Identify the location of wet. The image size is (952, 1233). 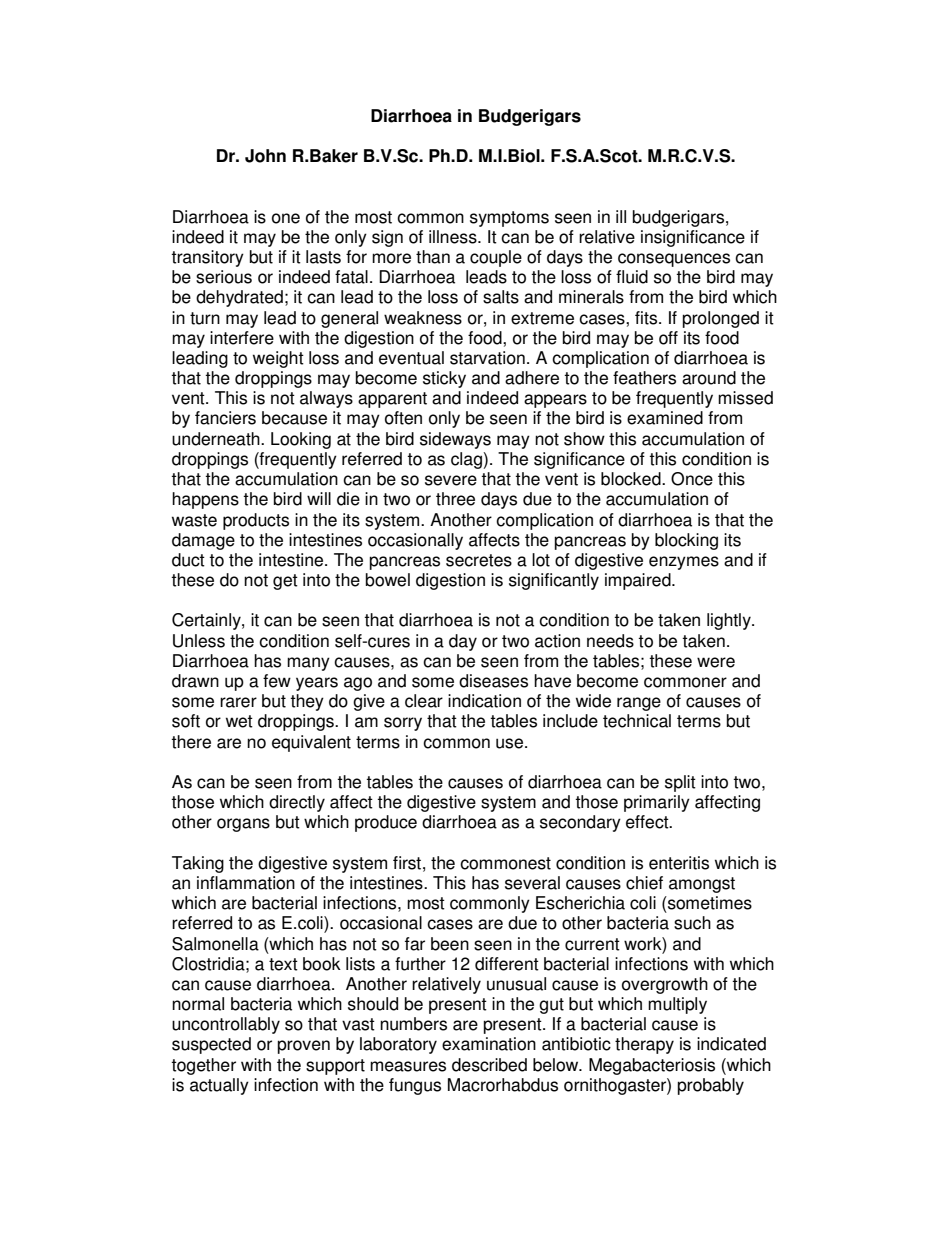
(239, 721).
